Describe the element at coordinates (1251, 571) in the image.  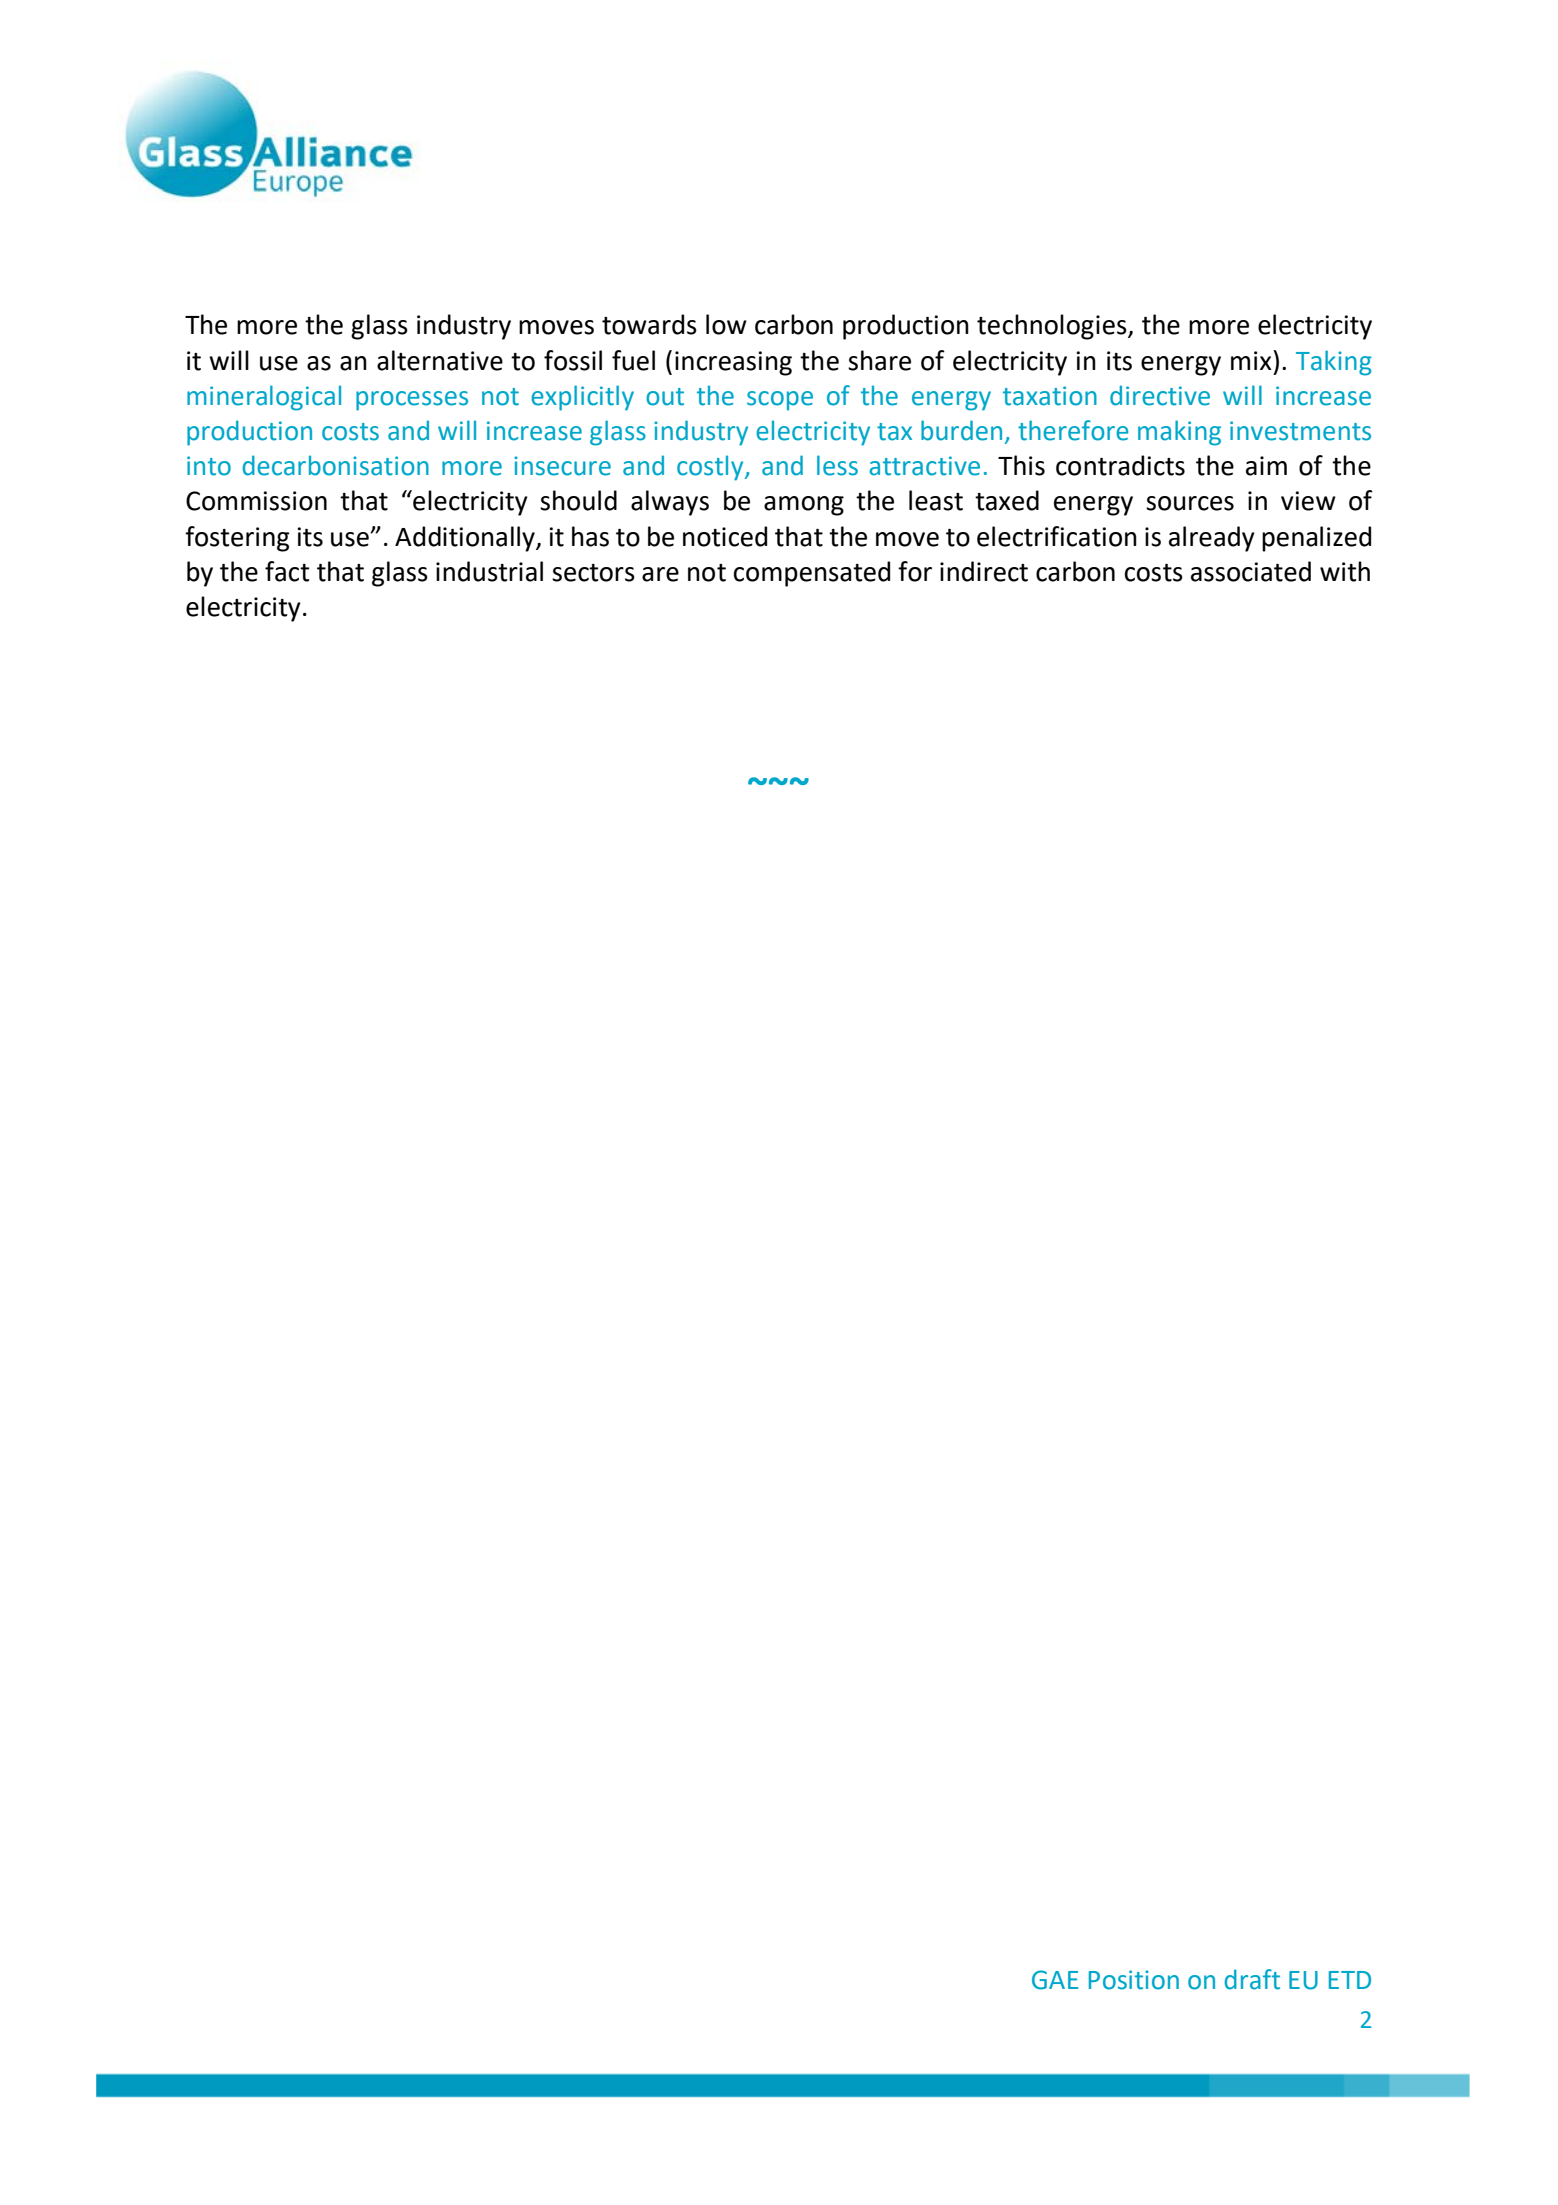
I see `associated` at that location.
